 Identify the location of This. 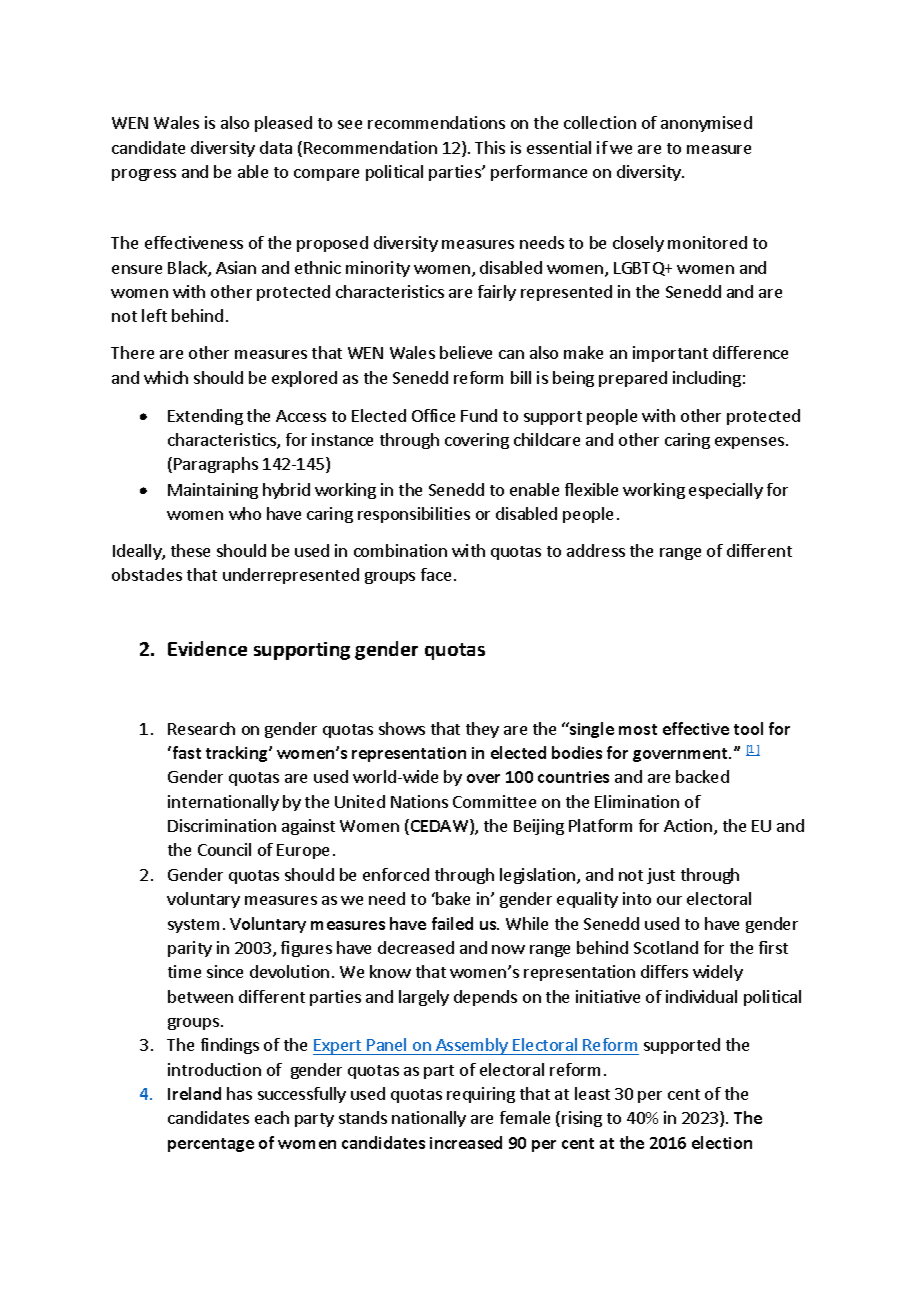
(490, 147).
